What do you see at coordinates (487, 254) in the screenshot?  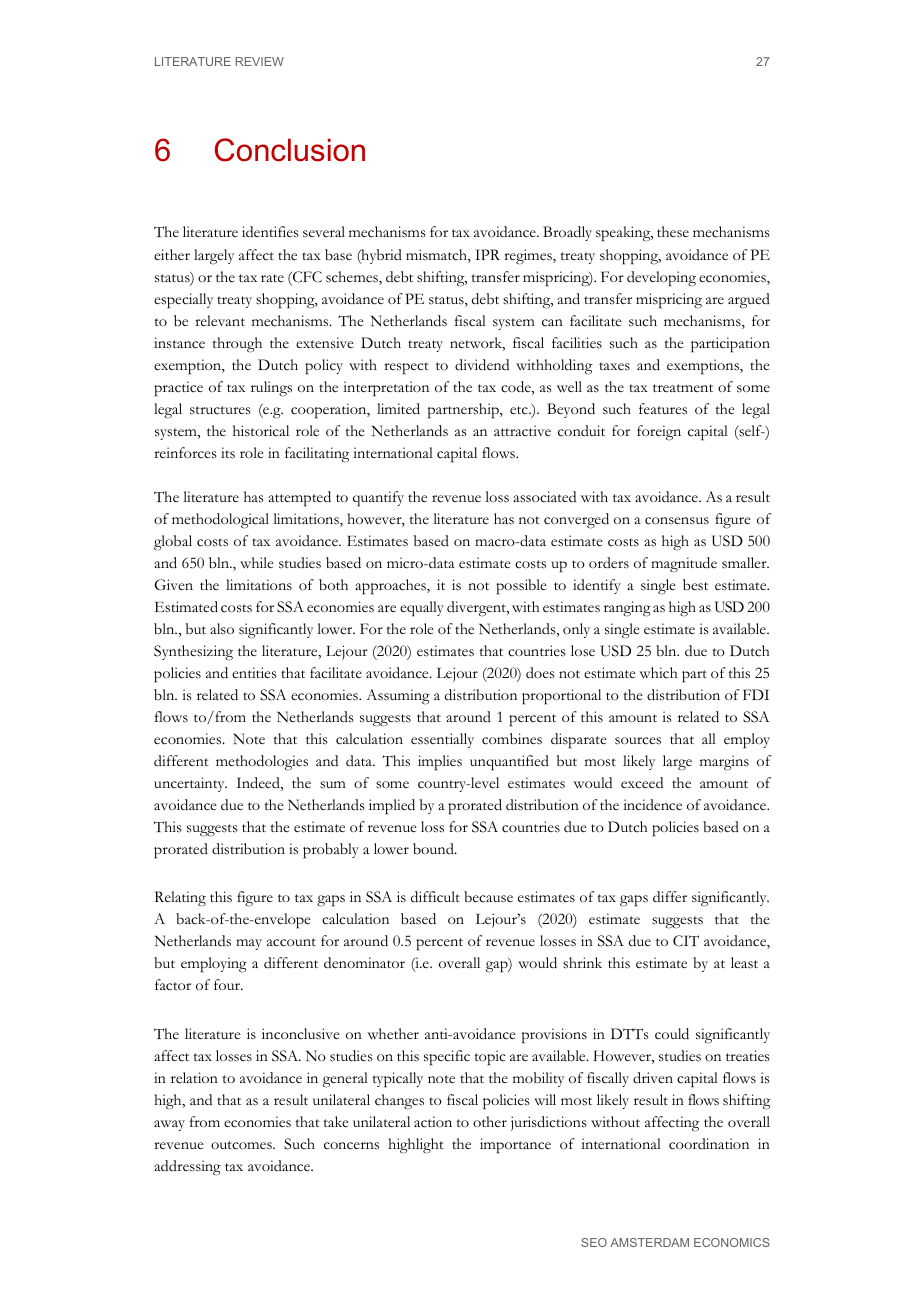 I see `IPR` at bounding box center [487, 254].
